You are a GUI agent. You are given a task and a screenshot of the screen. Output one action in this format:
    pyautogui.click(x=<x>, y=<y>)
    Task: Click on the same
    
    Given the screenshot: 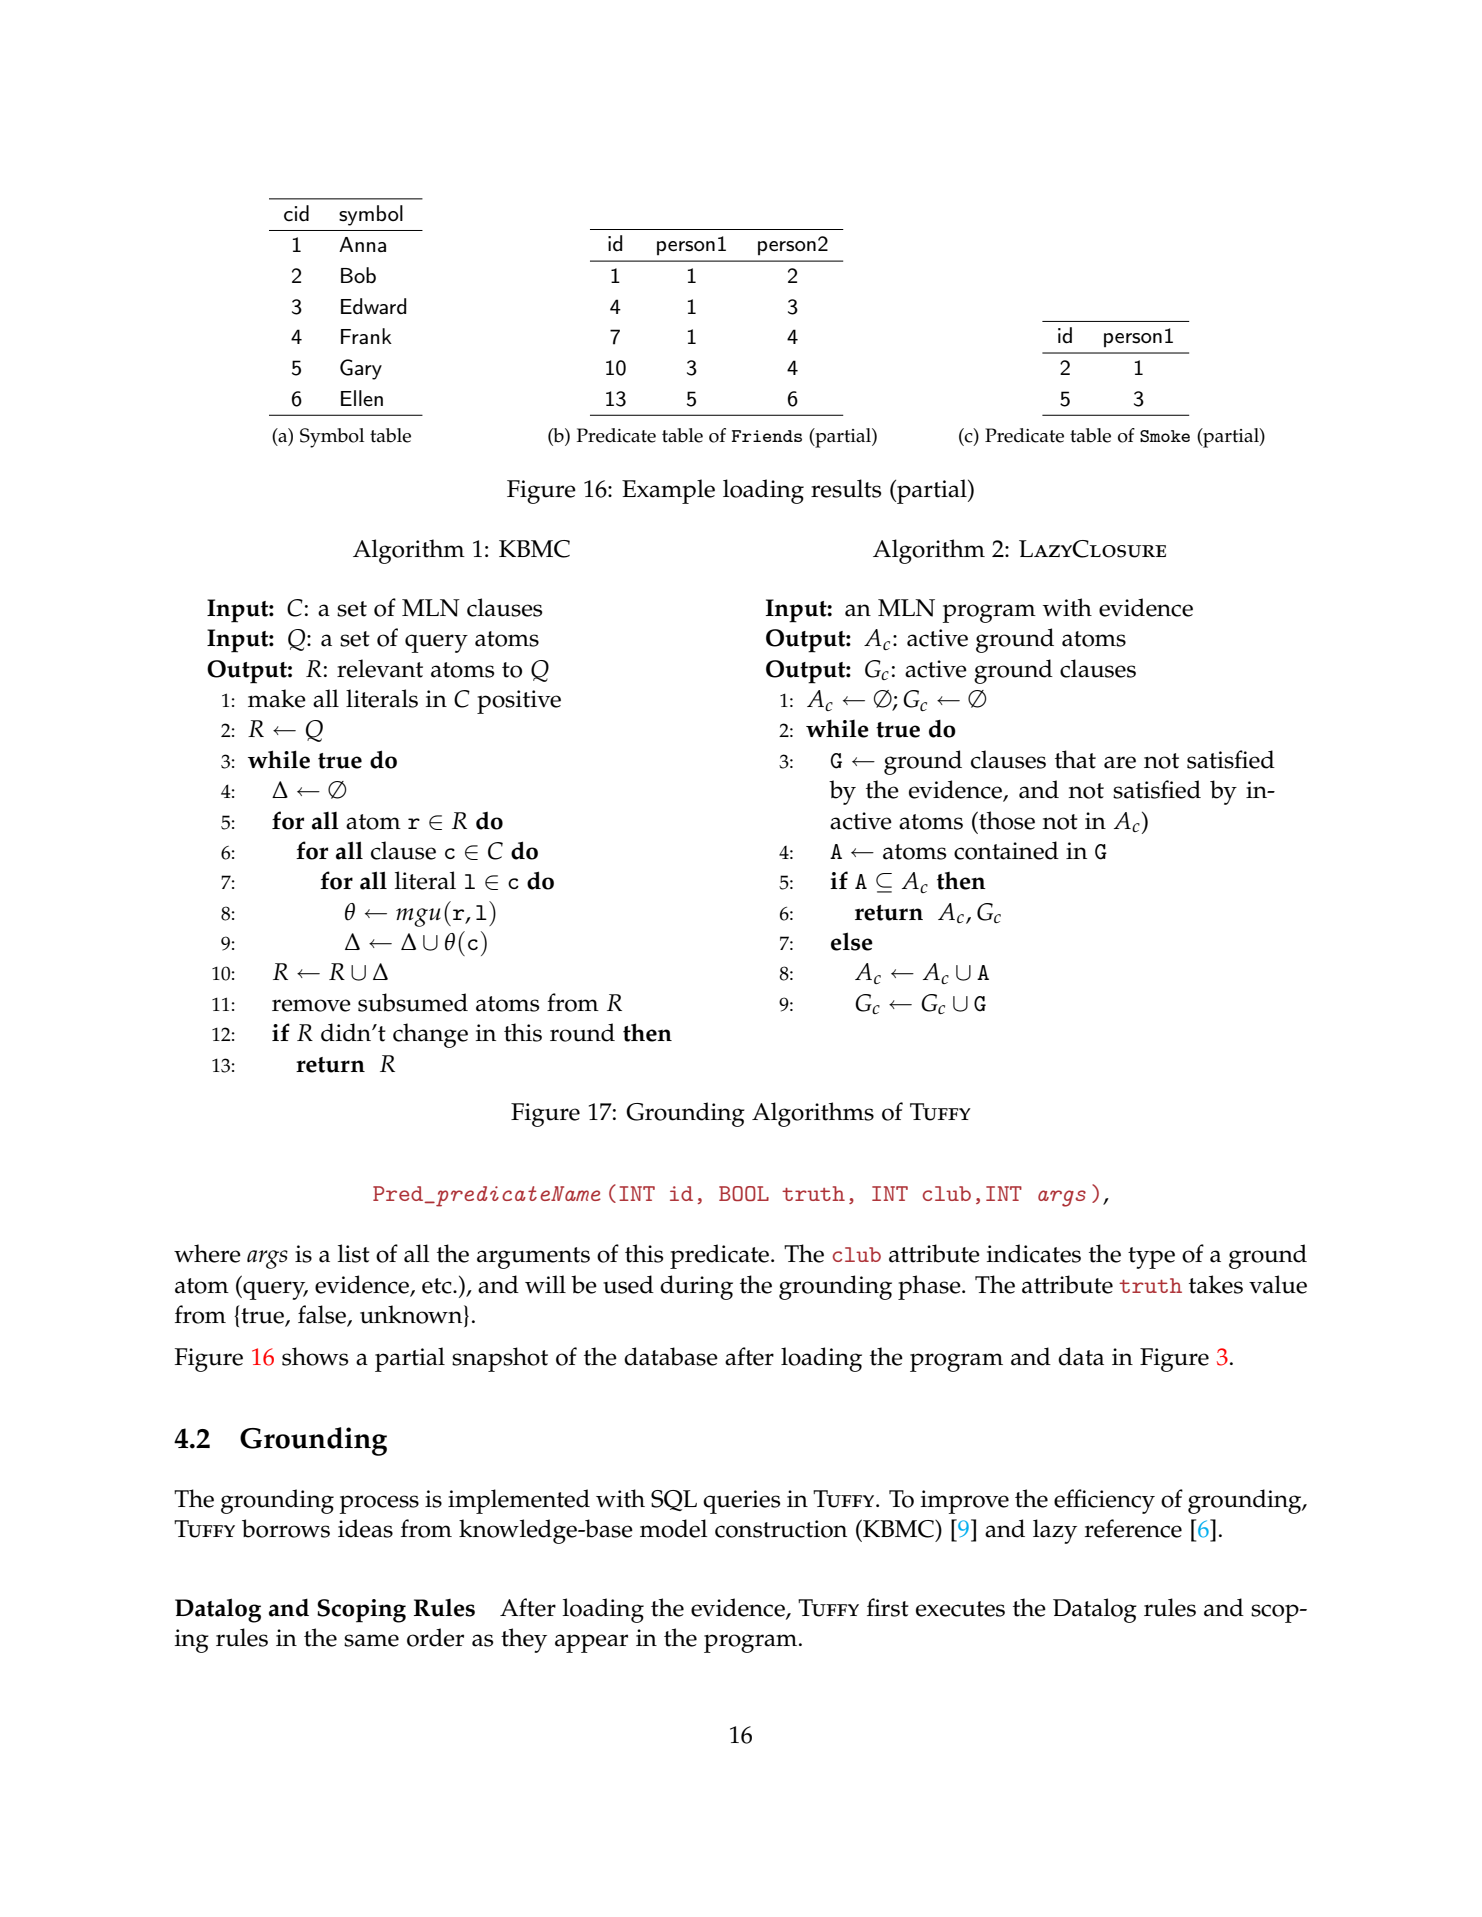 What is the action you would take?
    pyautogui.click(x=371, y=1640)
